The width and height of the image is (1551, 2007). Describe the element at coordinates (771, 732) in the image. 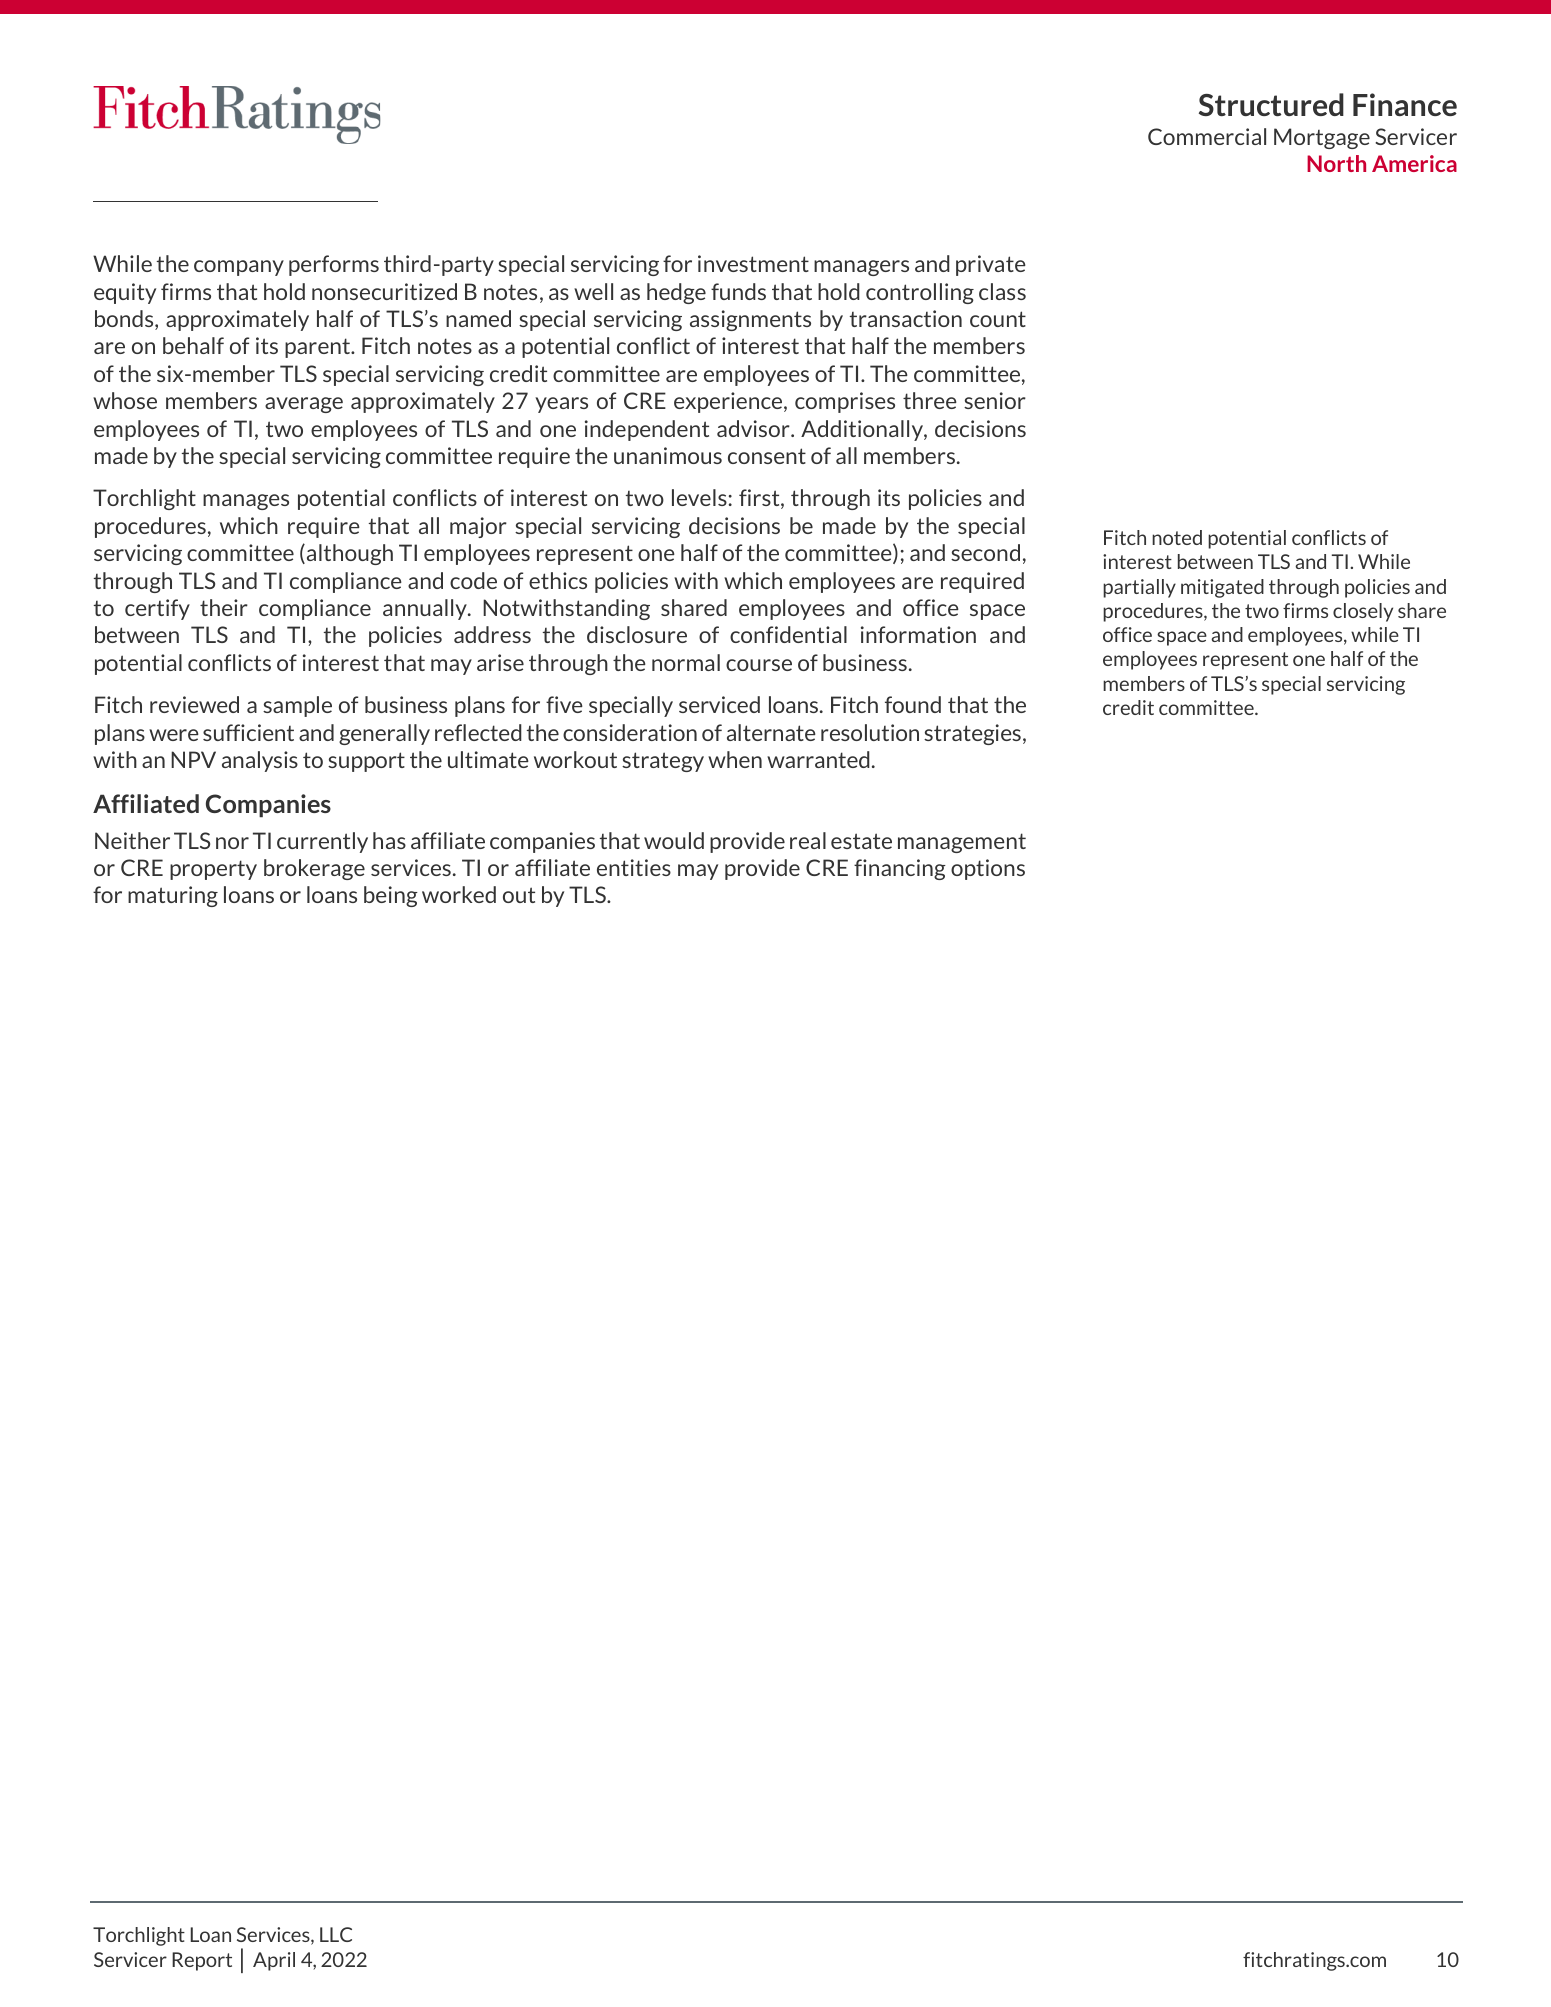

I see `alternate` at that location.
